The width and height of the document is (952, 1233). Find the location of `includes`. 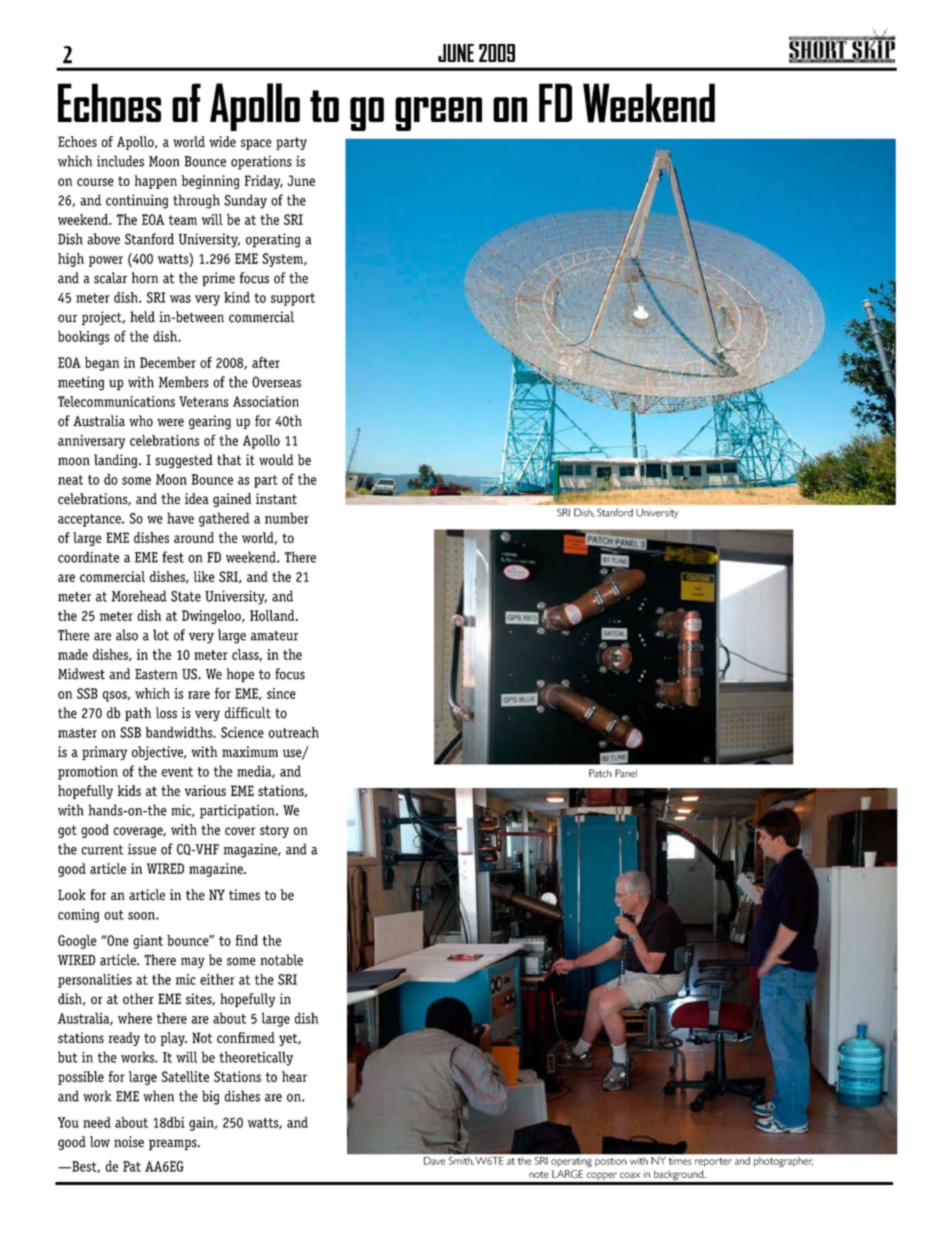

includes is located at coordinates (120, 161).
